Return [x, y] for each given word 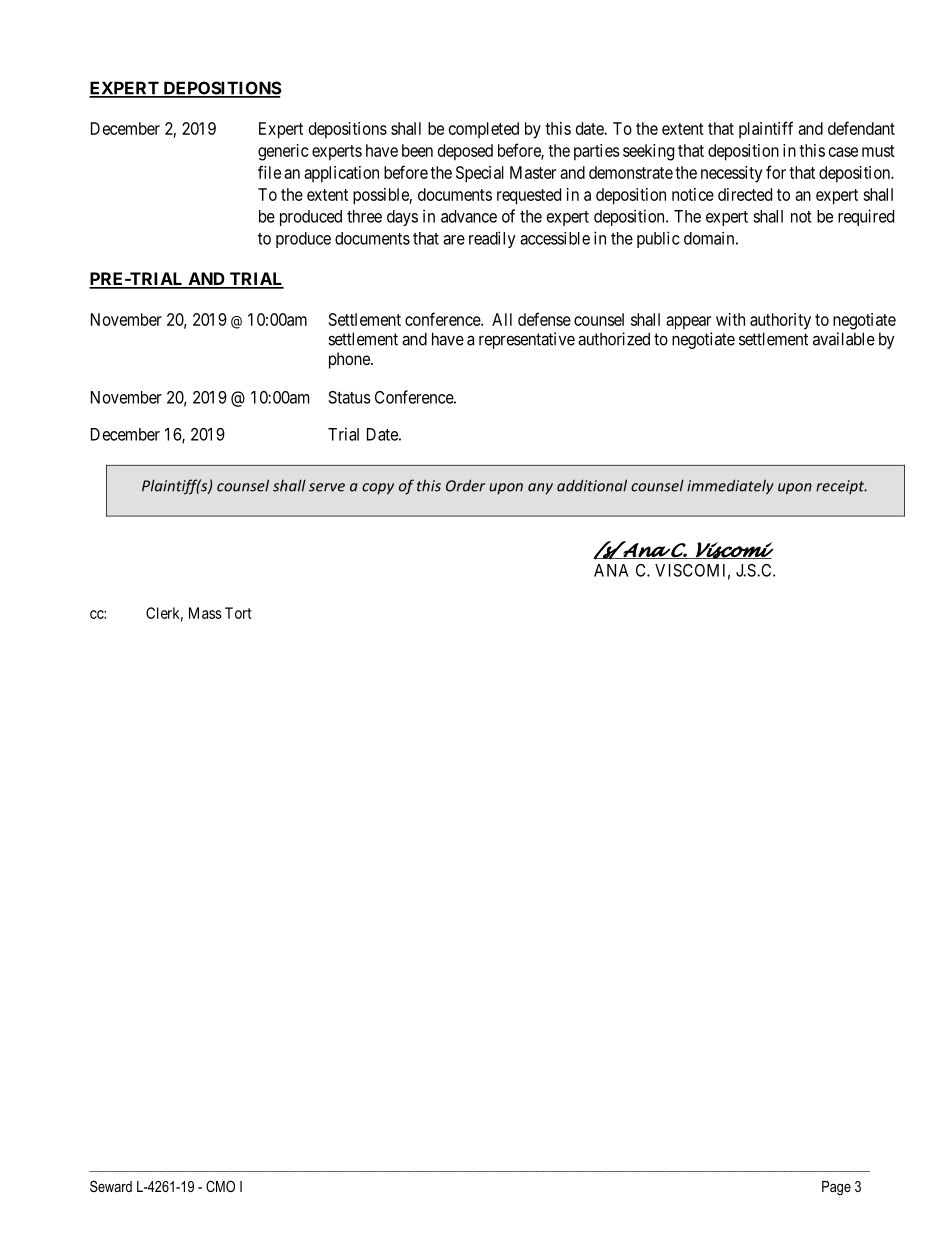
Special [480, 174]
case [843, 152]
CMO [220, 1186]
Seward [111, 1186]
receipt [841, 487]
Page [836, 1188]
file [269, 172]
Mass [205, 613]
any [540, 488]
